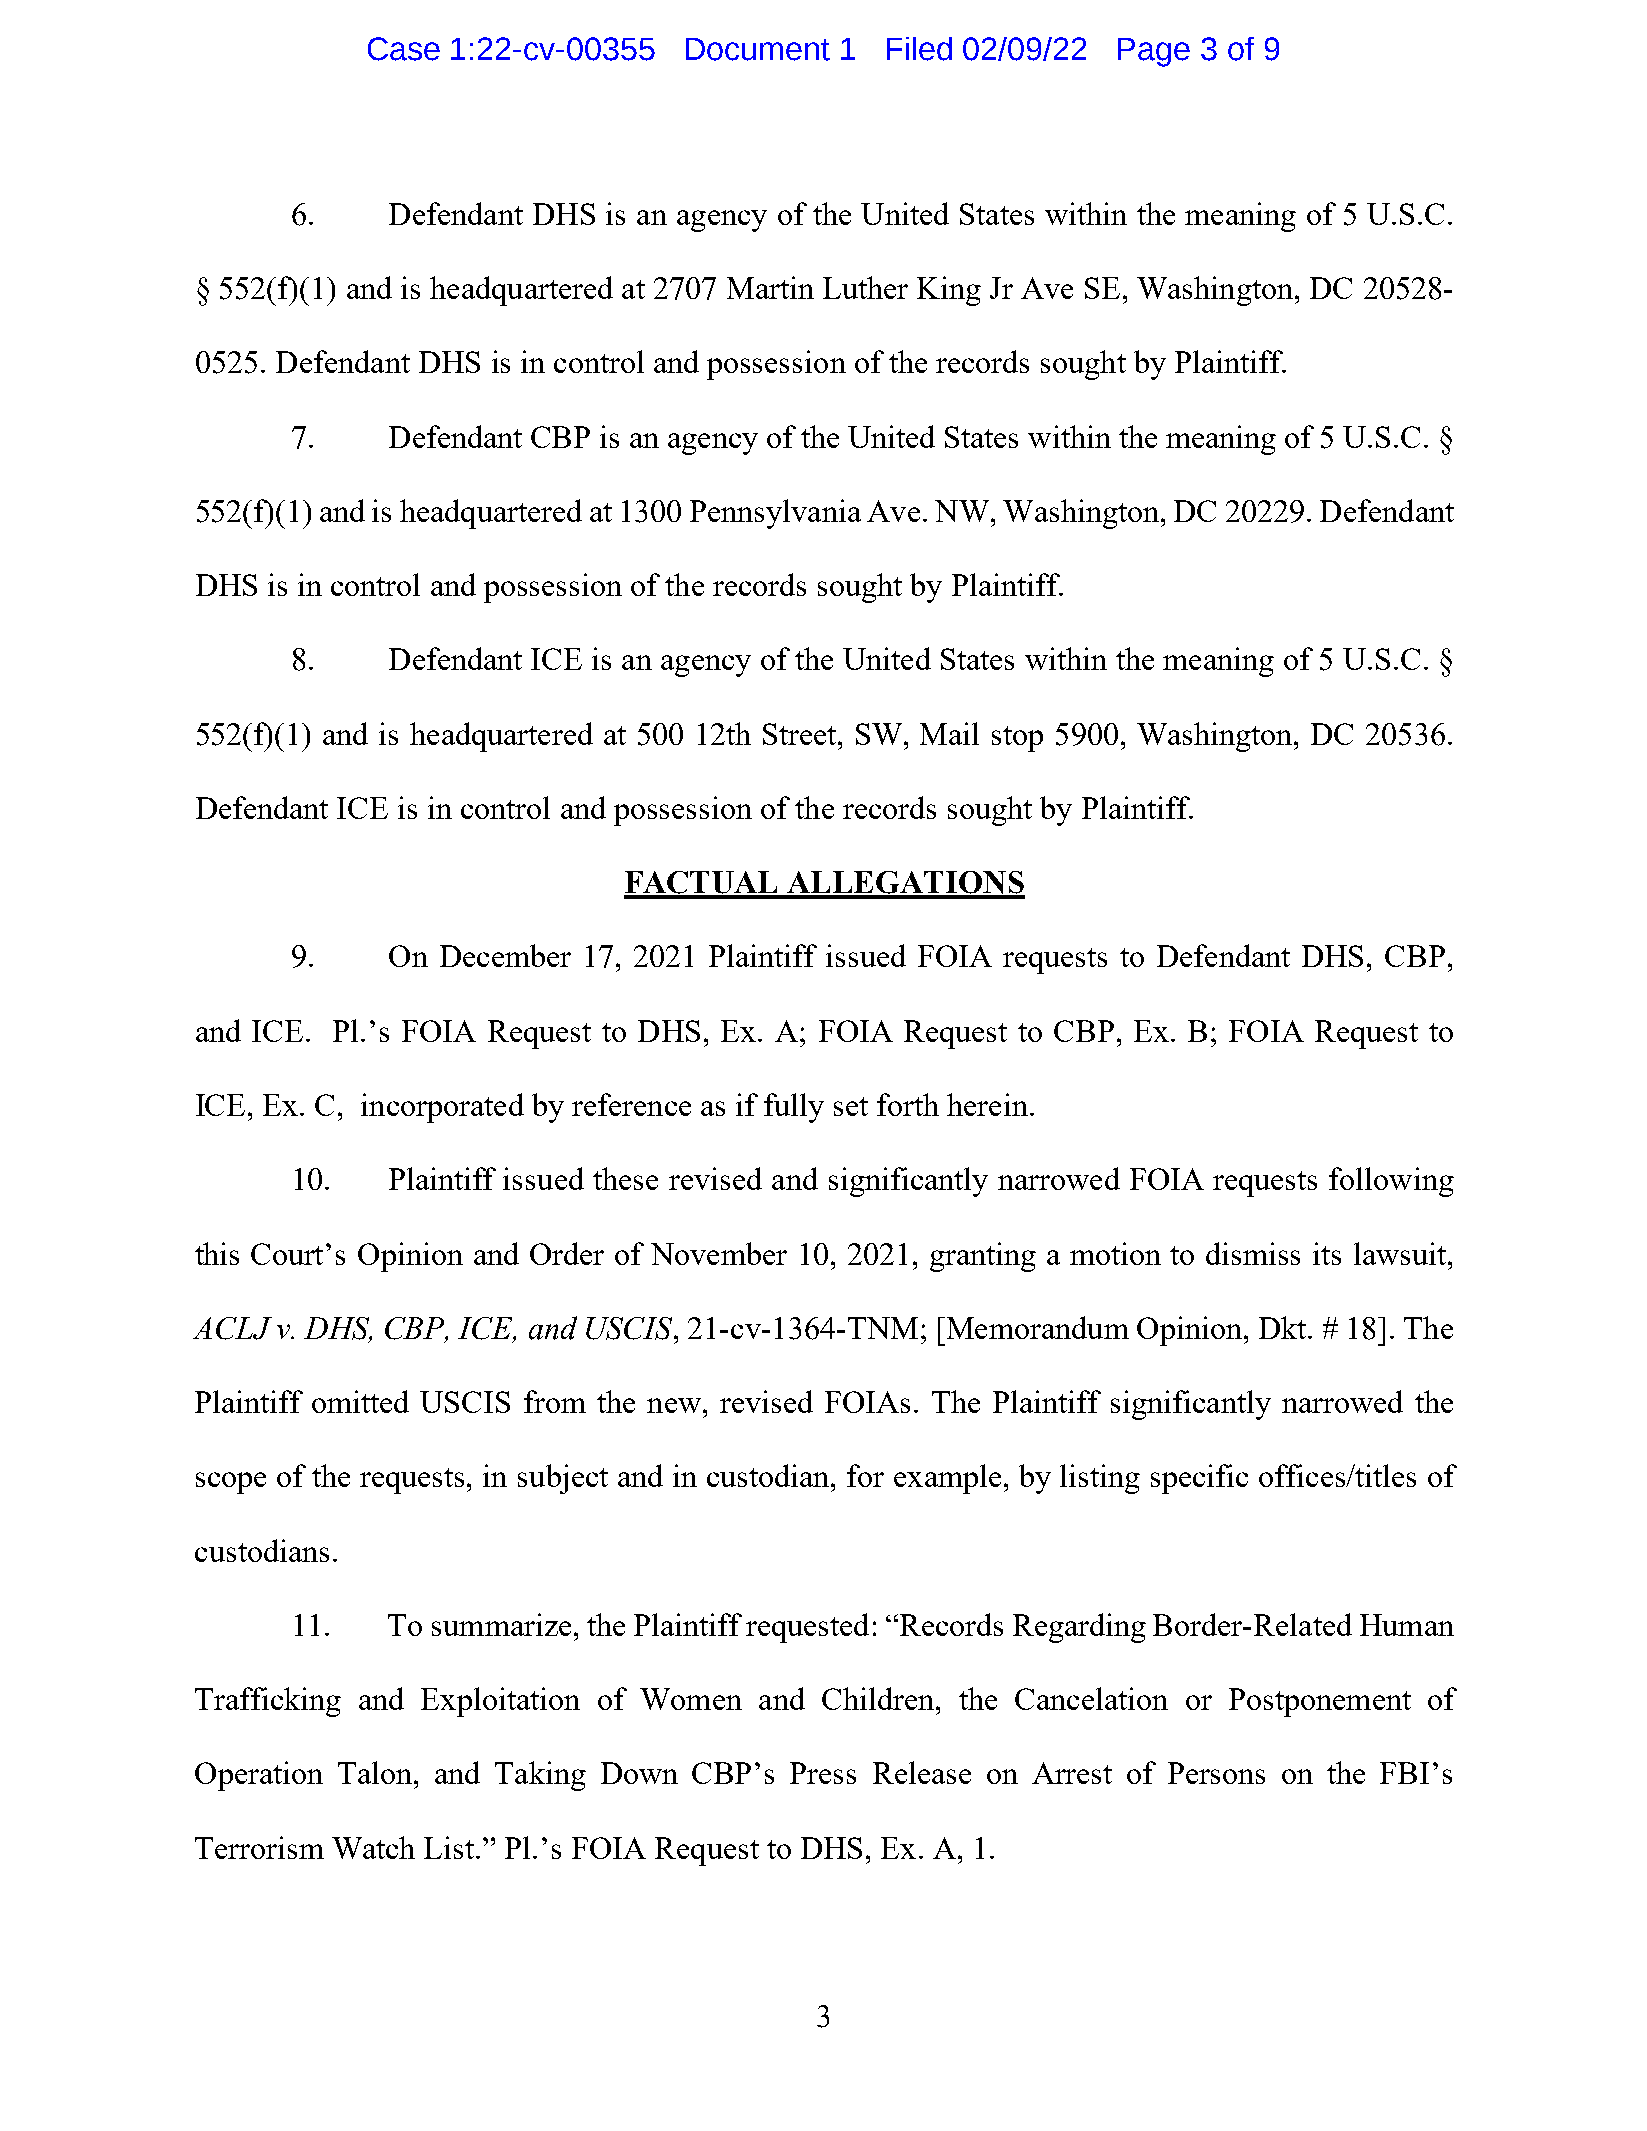 This document has height=2131, width=1647. What do you see at coordinates (505, 955) in the document?
I see `December` at bounding box center [505, 955].
